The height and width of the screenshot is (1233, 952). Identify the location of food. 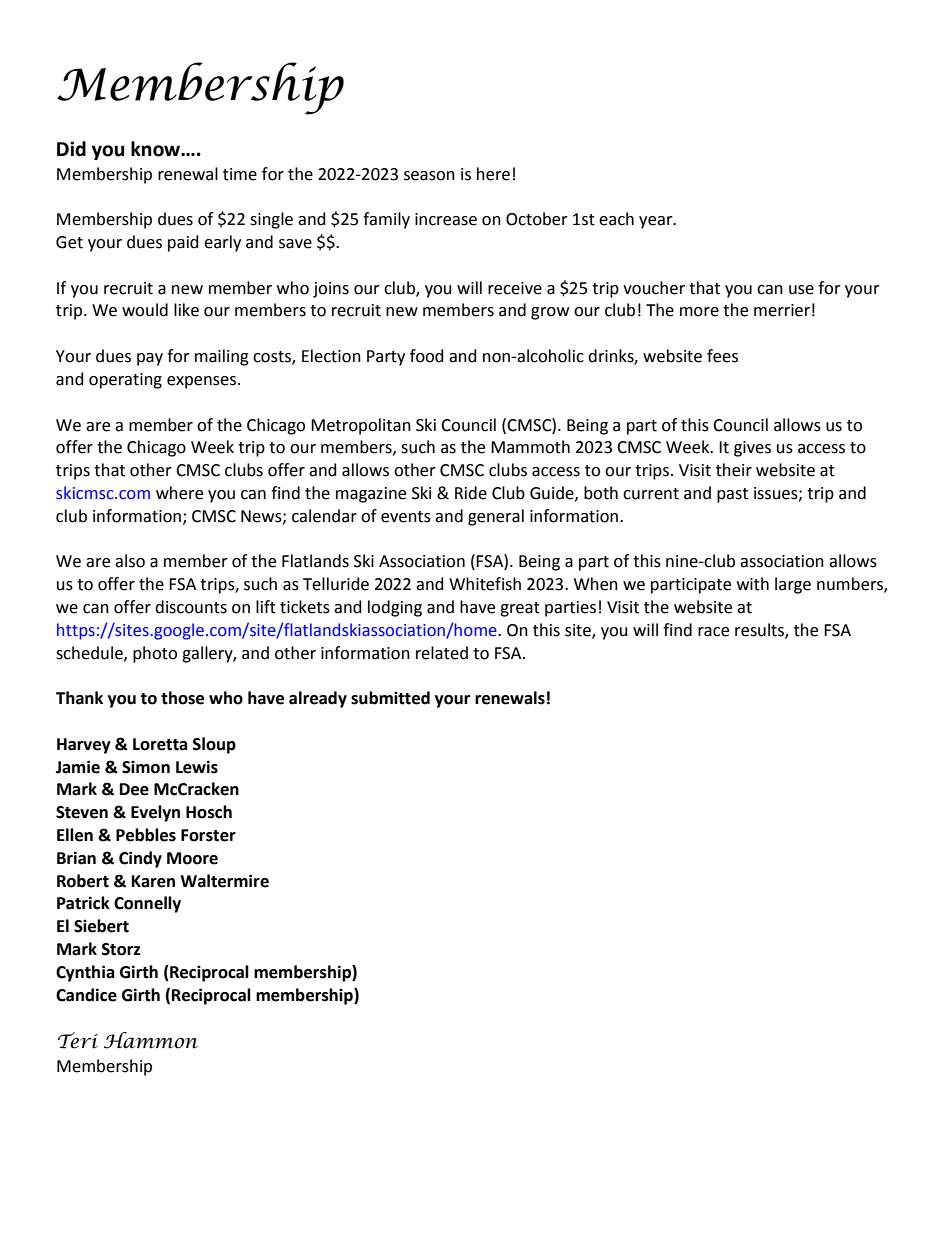
(427, 356).
